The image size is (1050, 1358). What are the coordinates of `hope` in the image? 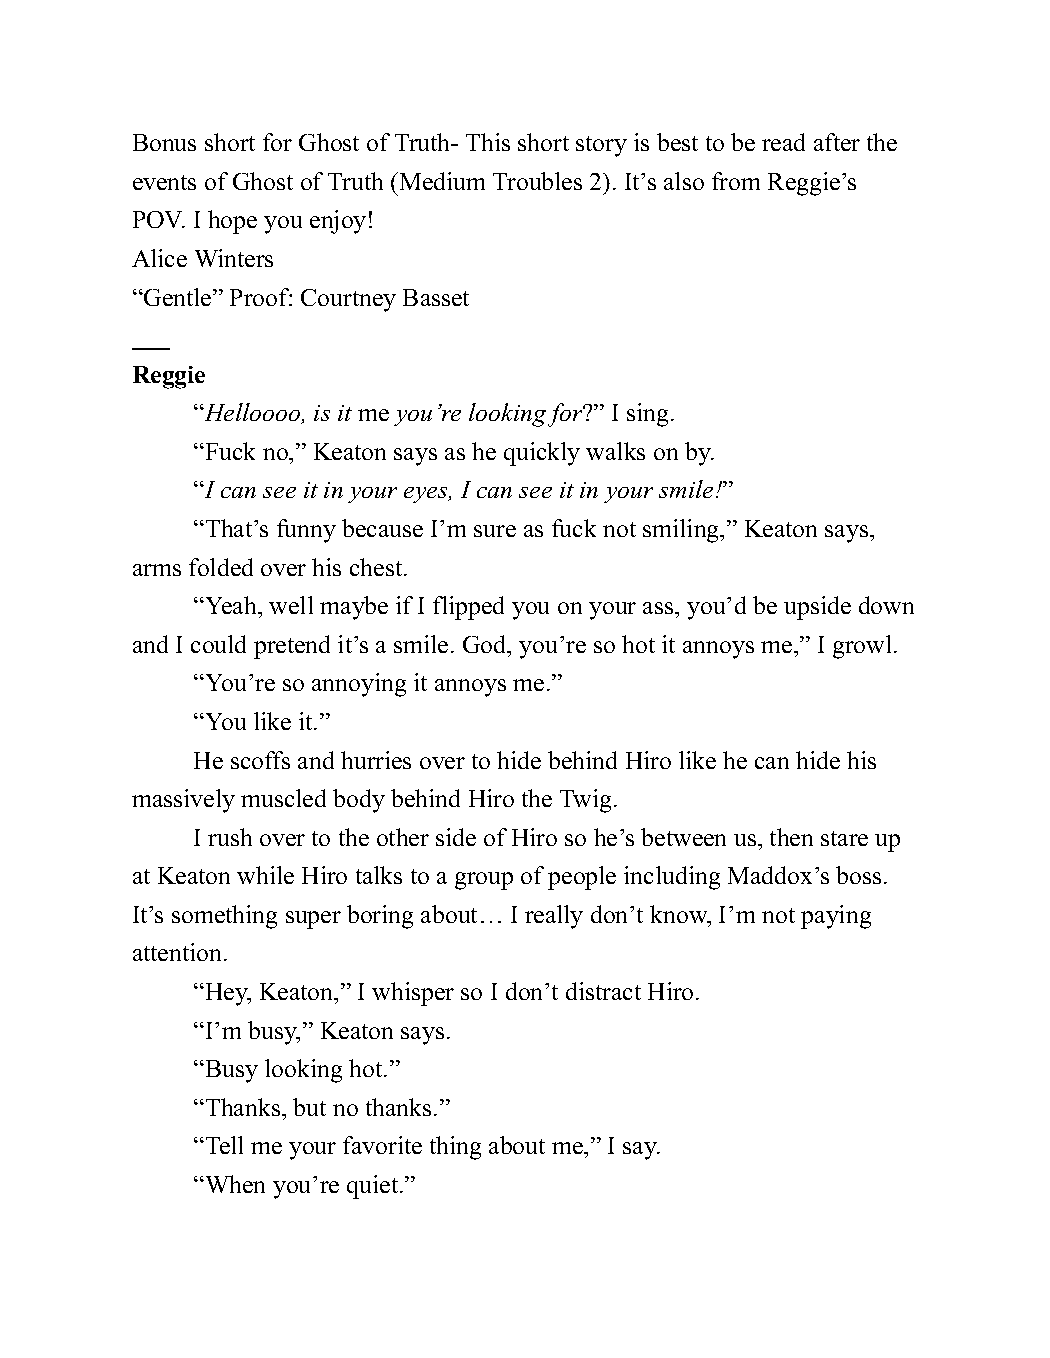 It's located at (232, 222).
